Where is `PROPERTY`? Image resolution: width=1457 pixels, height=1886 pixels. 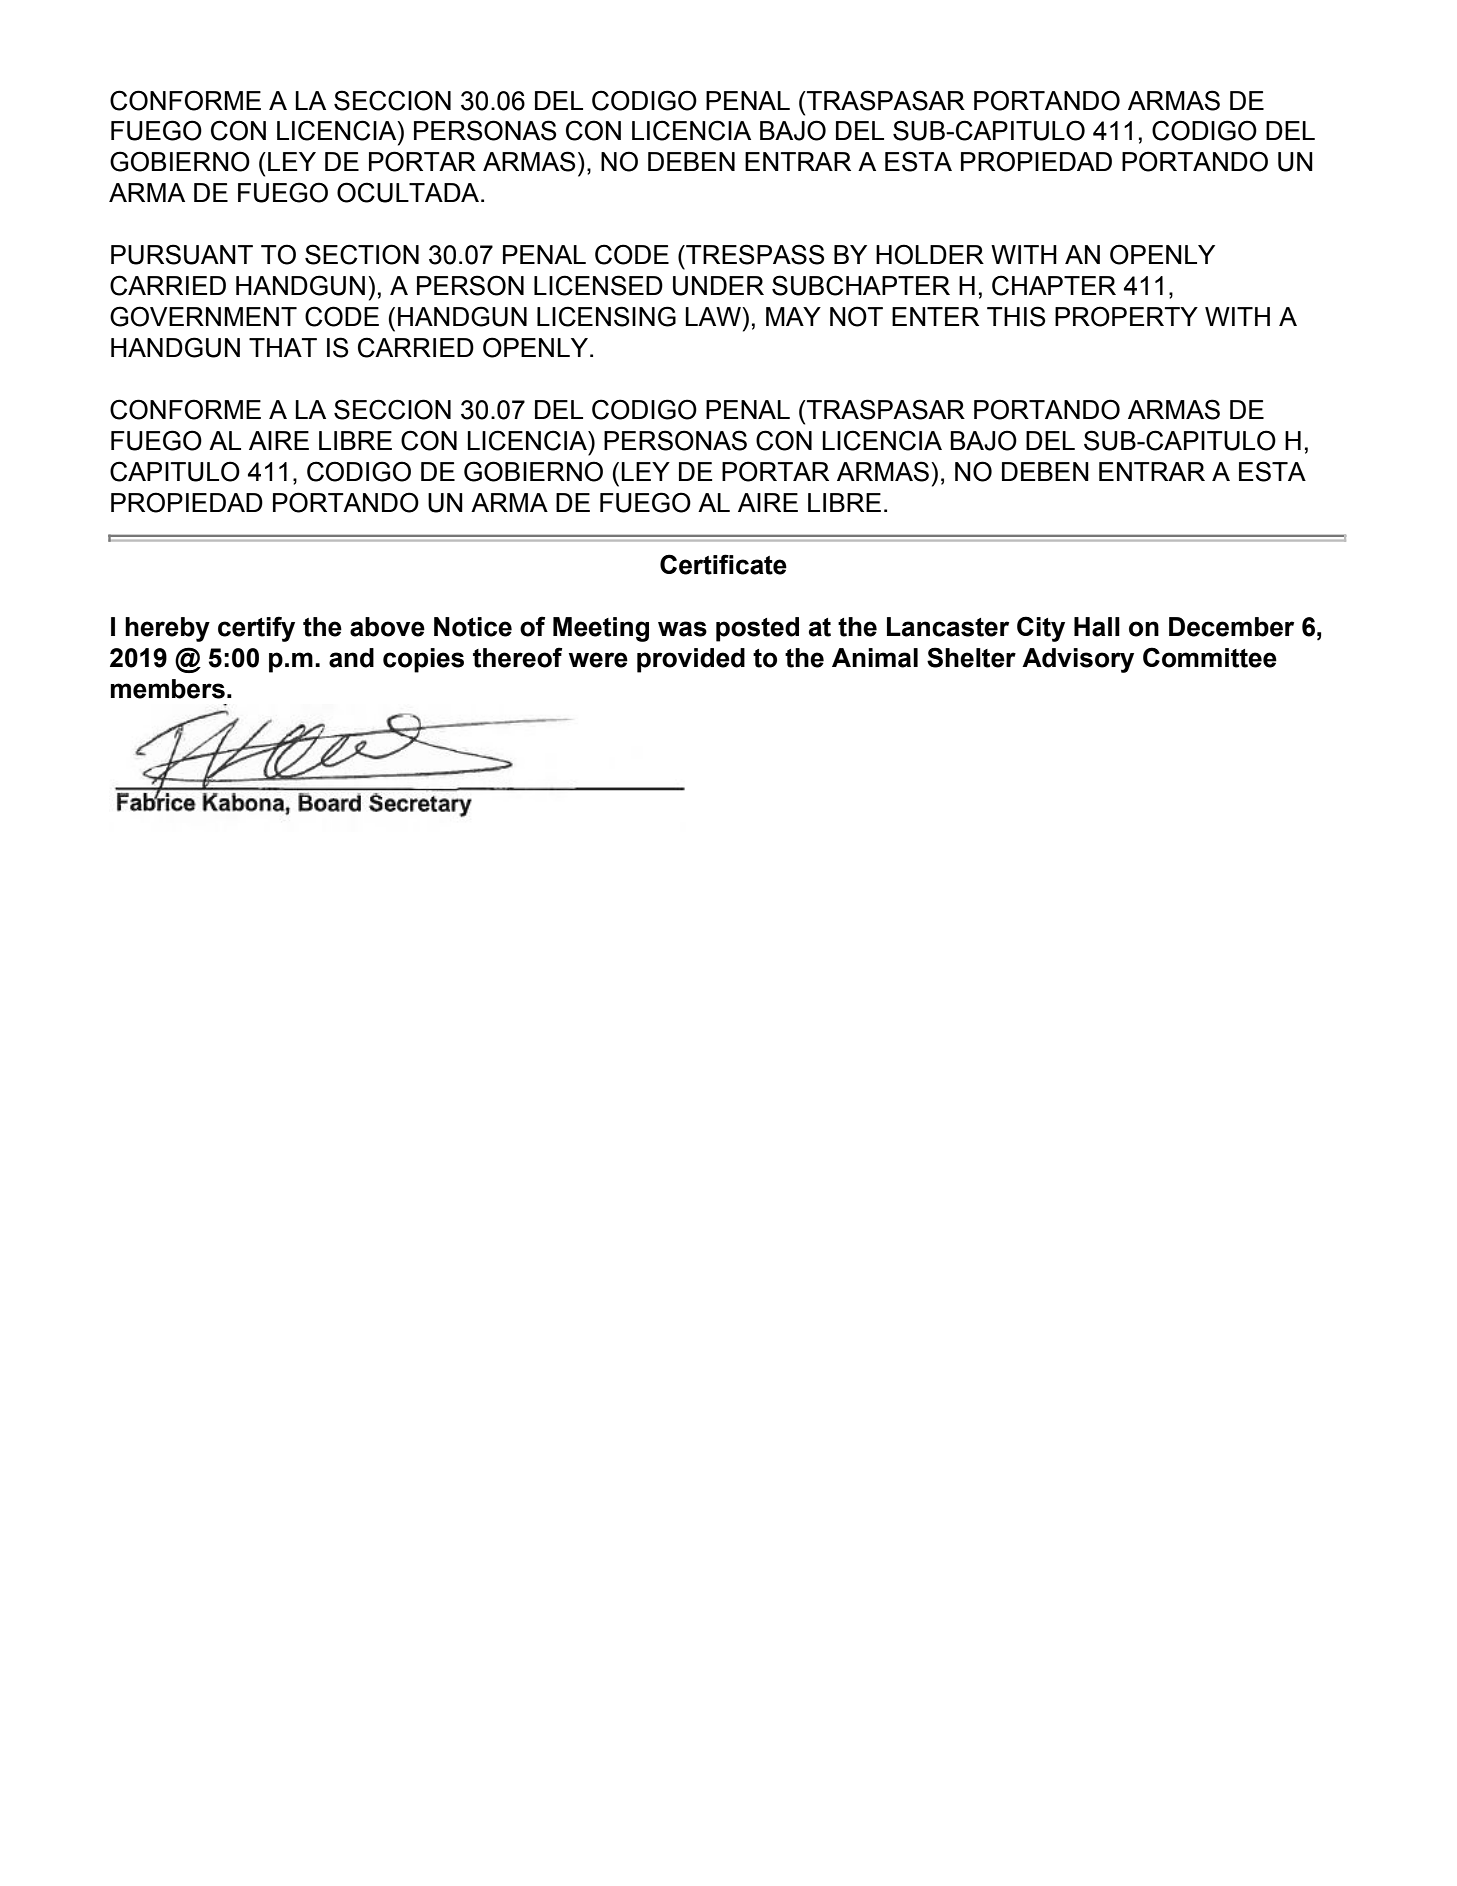 PROPERTY is located at coordinates (1126, 316).
